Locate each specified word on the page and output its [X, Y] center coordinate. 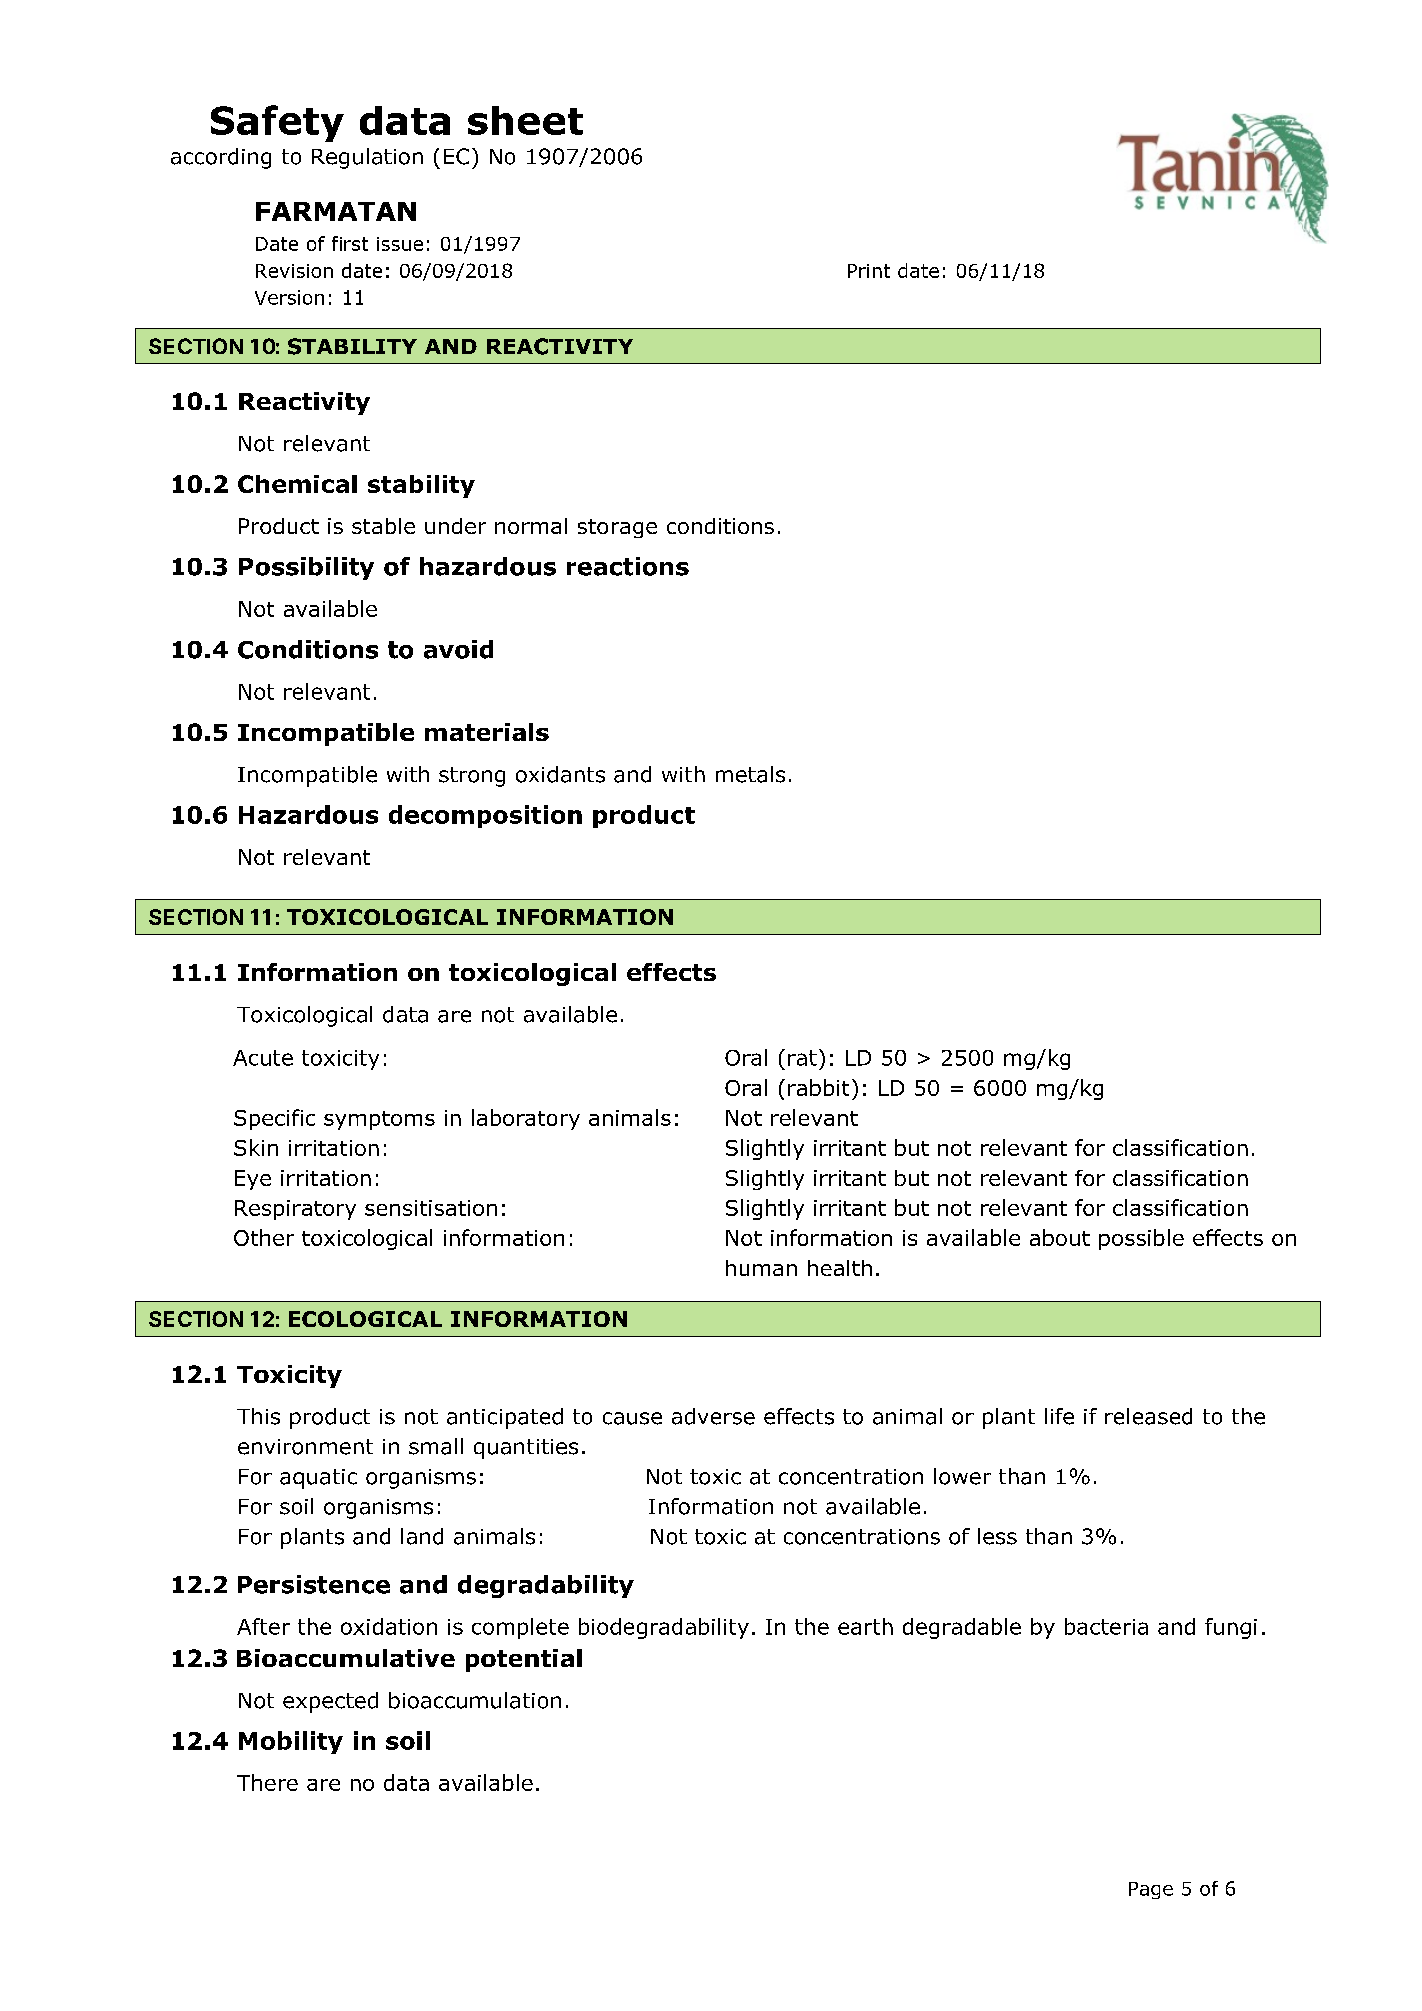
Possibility [306, 568]
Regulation [367, 158]
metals [750, 774]
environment [305, 1447]
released [1148, 1416]
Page [1151, 1890]
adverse [713, 1416]
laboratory [526, 1119]
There [267, 1782]
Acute [263, 1058]
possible [1141, 1239]
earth [865, 1626]
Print [869, 271]
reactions [628, 566]
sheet [525, 120]
